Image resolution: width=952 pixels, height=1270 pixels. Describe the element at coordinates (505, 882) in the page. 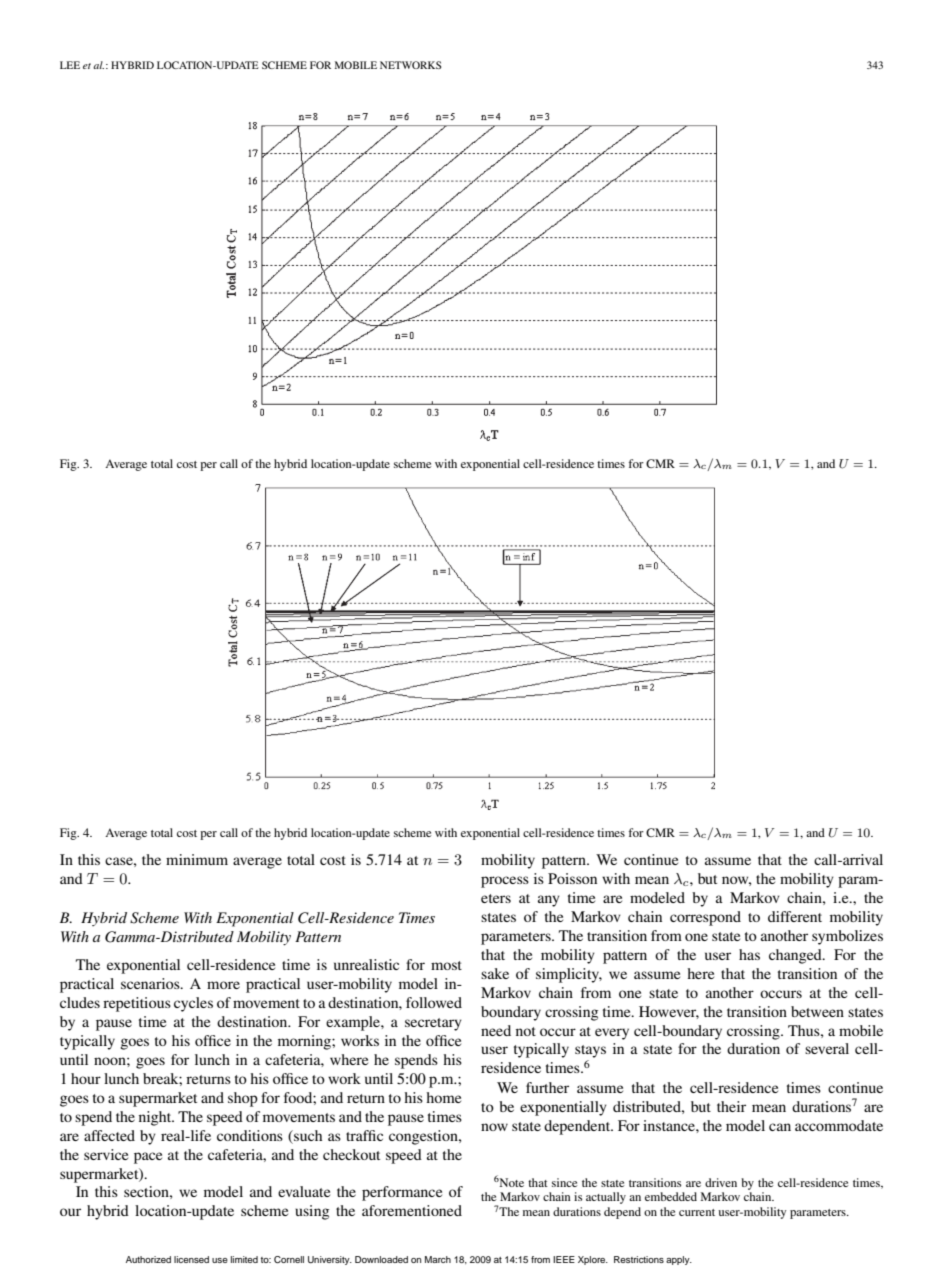

I see `process` at that location.
